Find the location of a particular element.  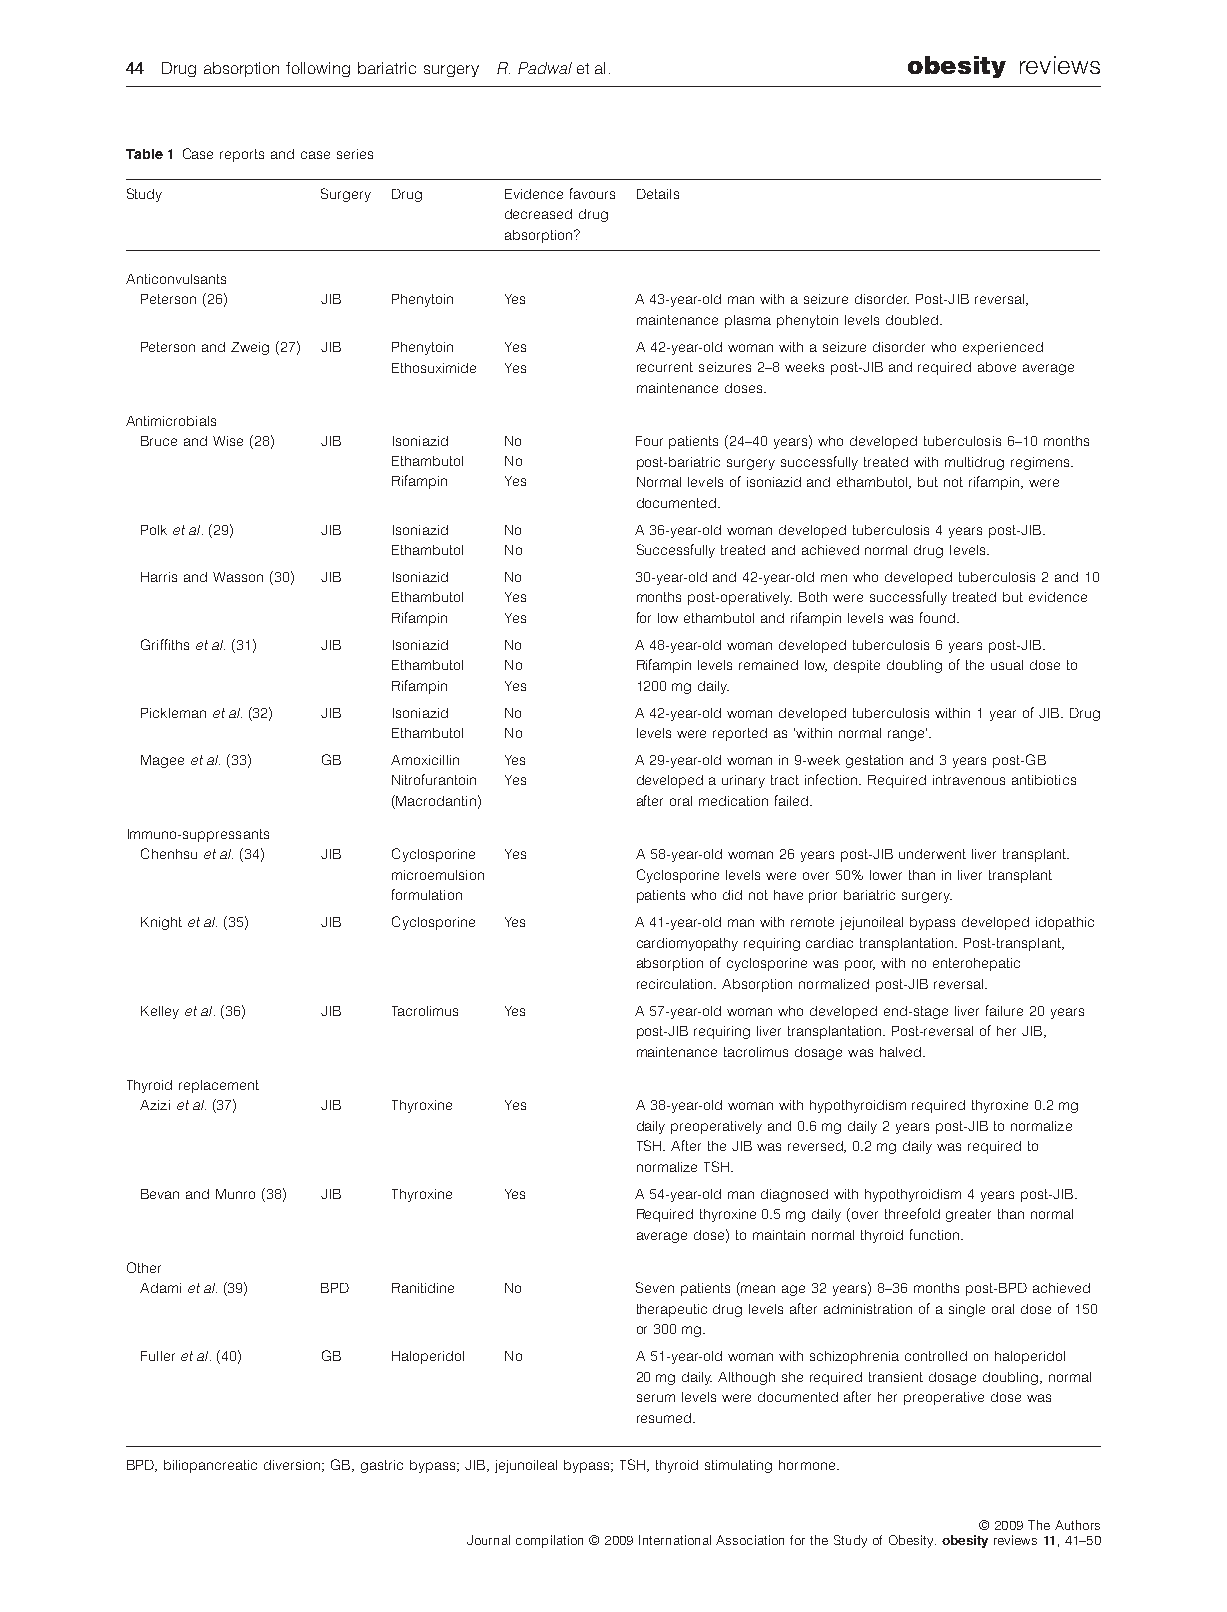

reports is located at coordinates (242, 155).
